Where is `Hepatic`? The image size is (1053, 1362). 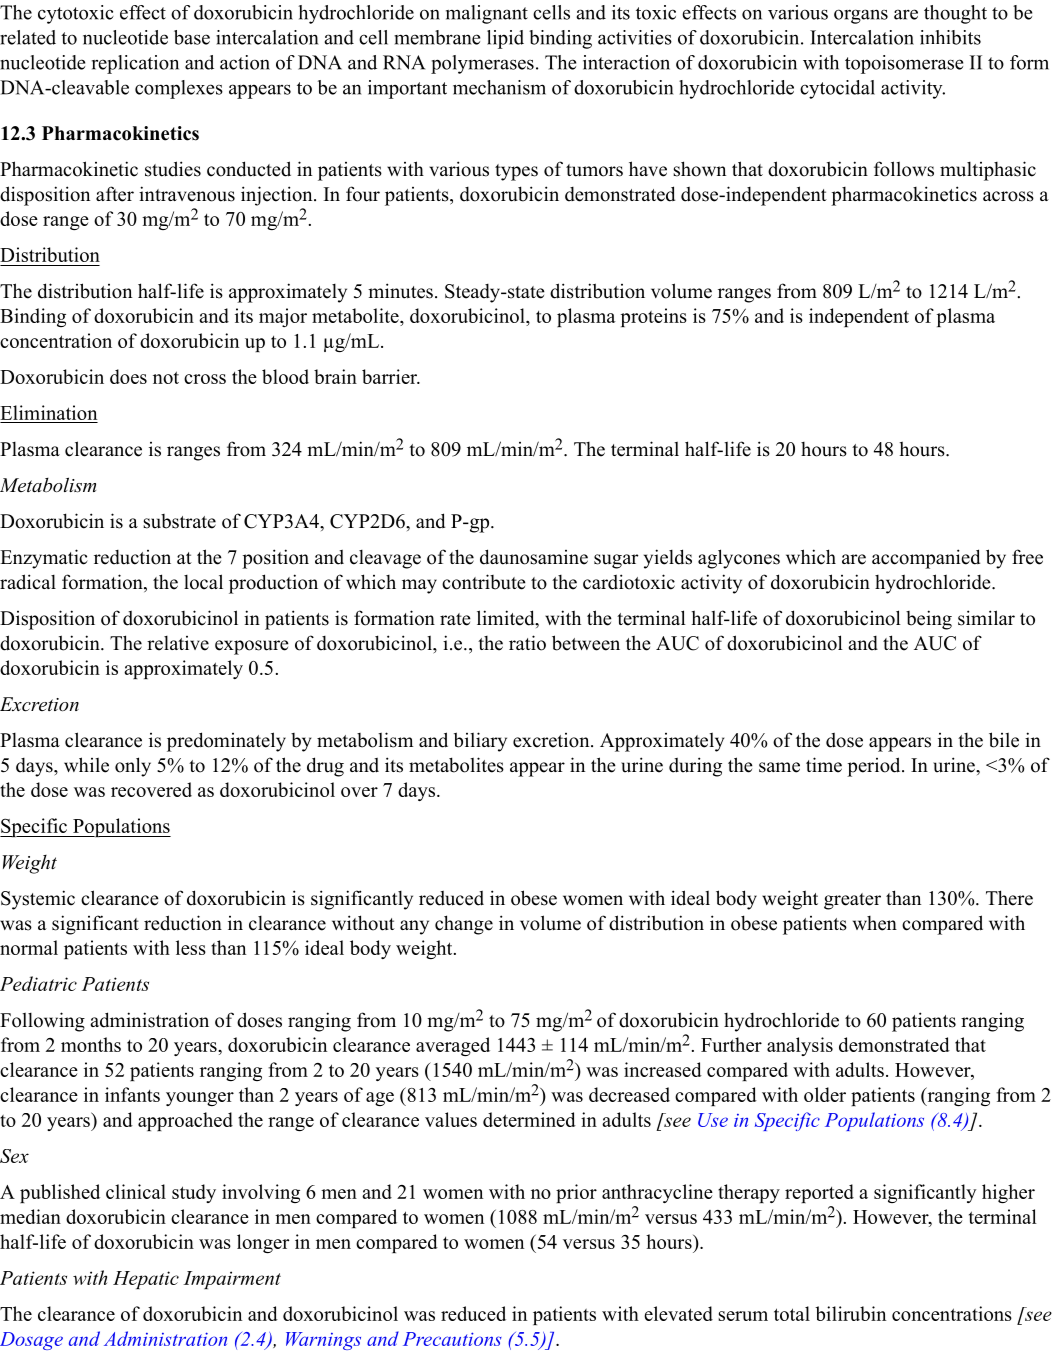
Hepatic is located at coordinates (146, 1280).
